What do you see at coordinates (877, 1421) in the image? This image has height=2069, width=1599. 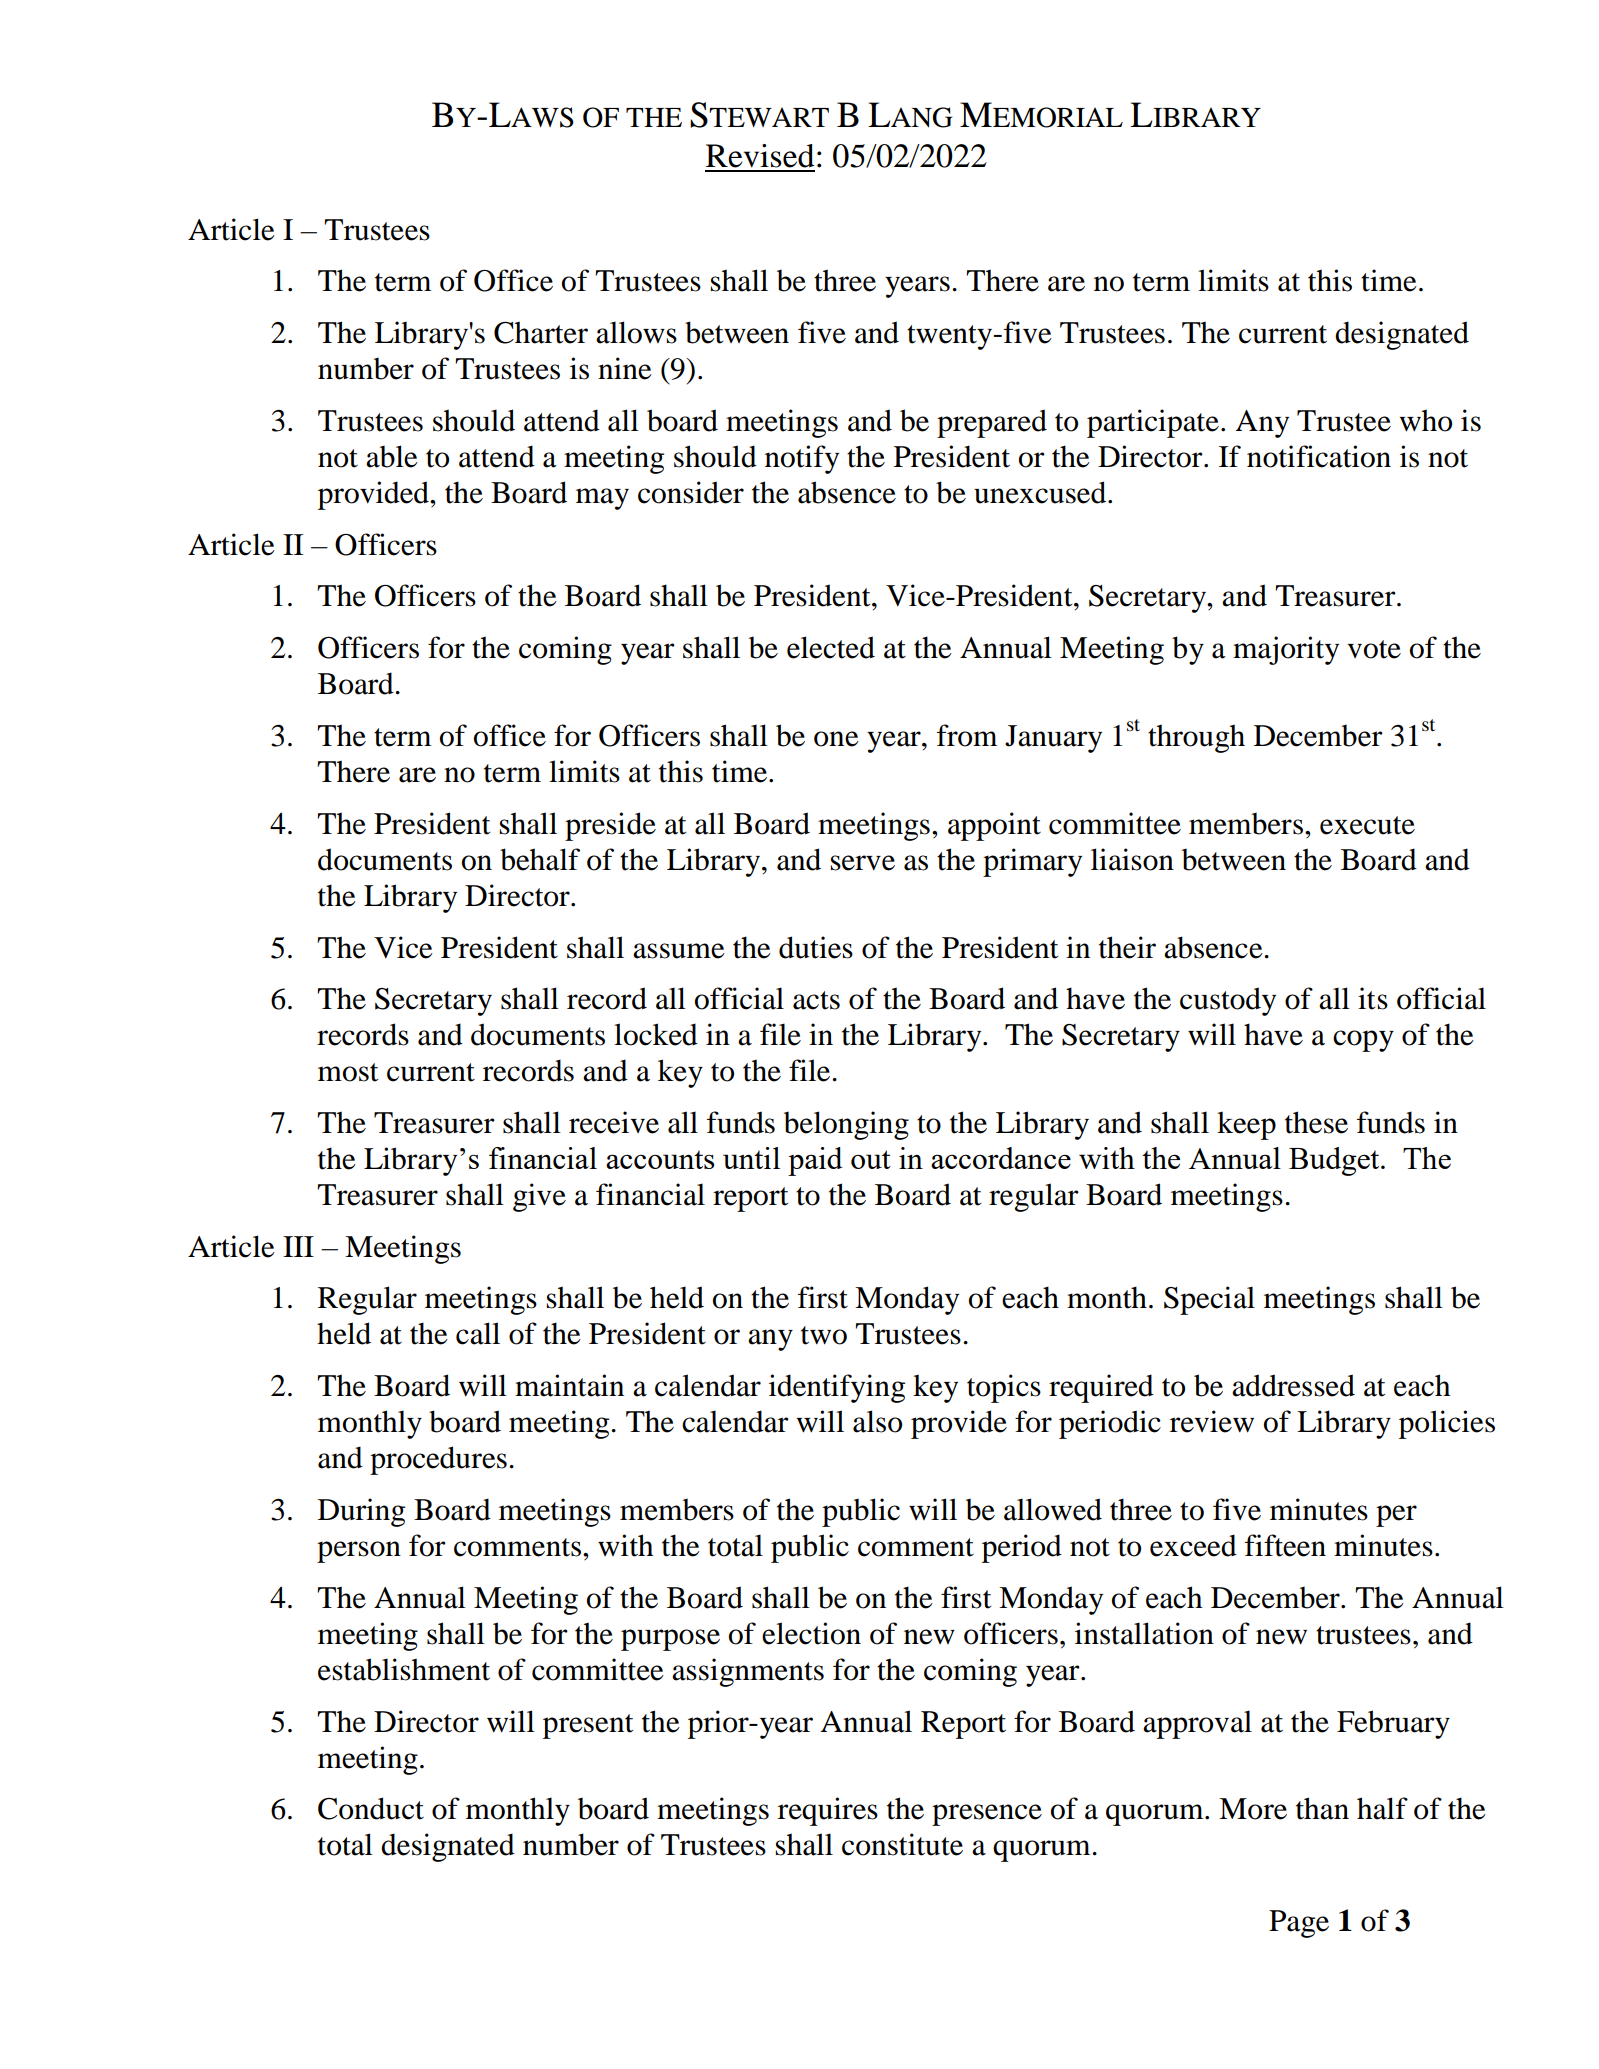 I see `also` at bounding box center [877, 1421].
